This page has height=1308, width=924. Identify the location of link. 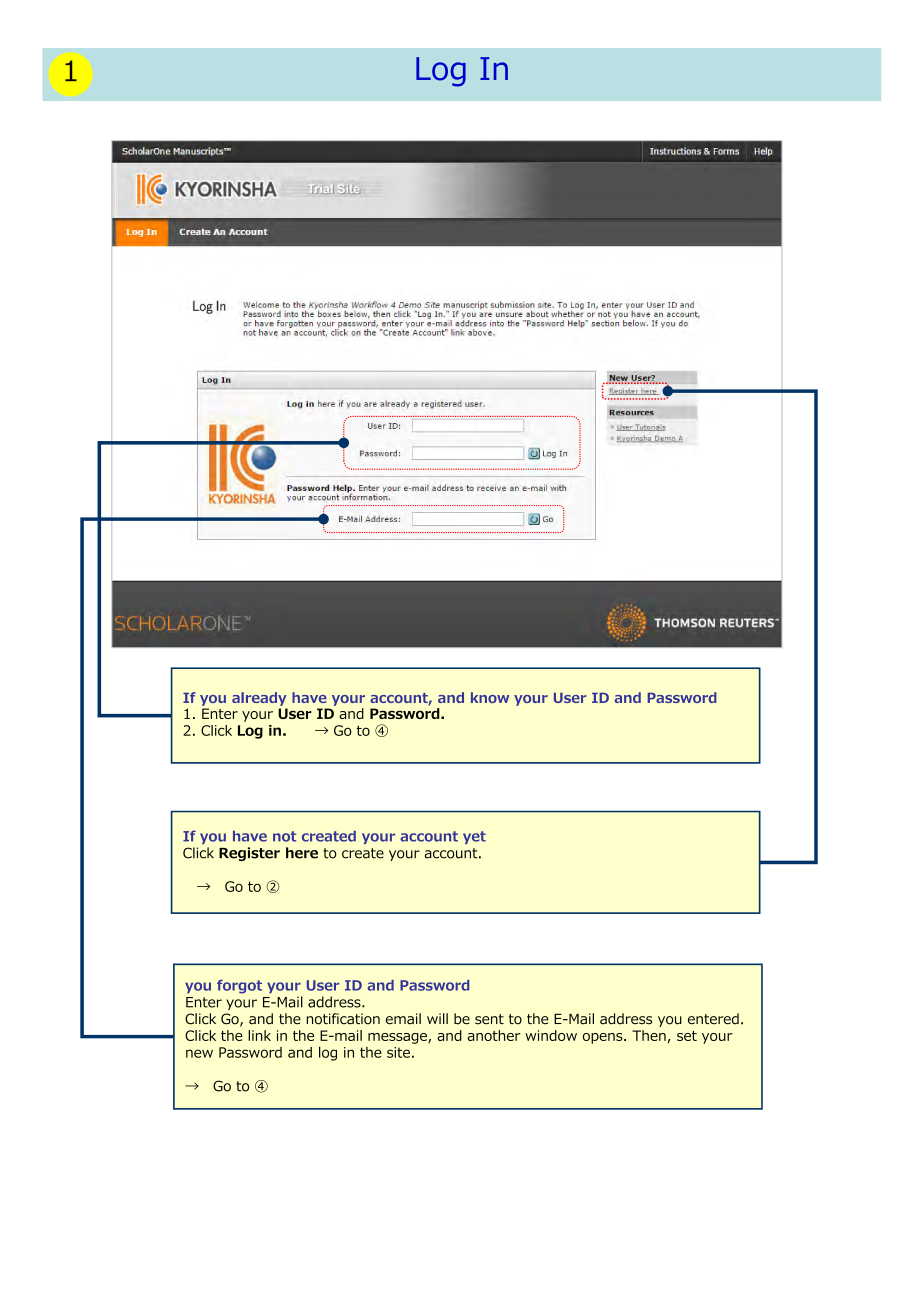
(259, 1035).
